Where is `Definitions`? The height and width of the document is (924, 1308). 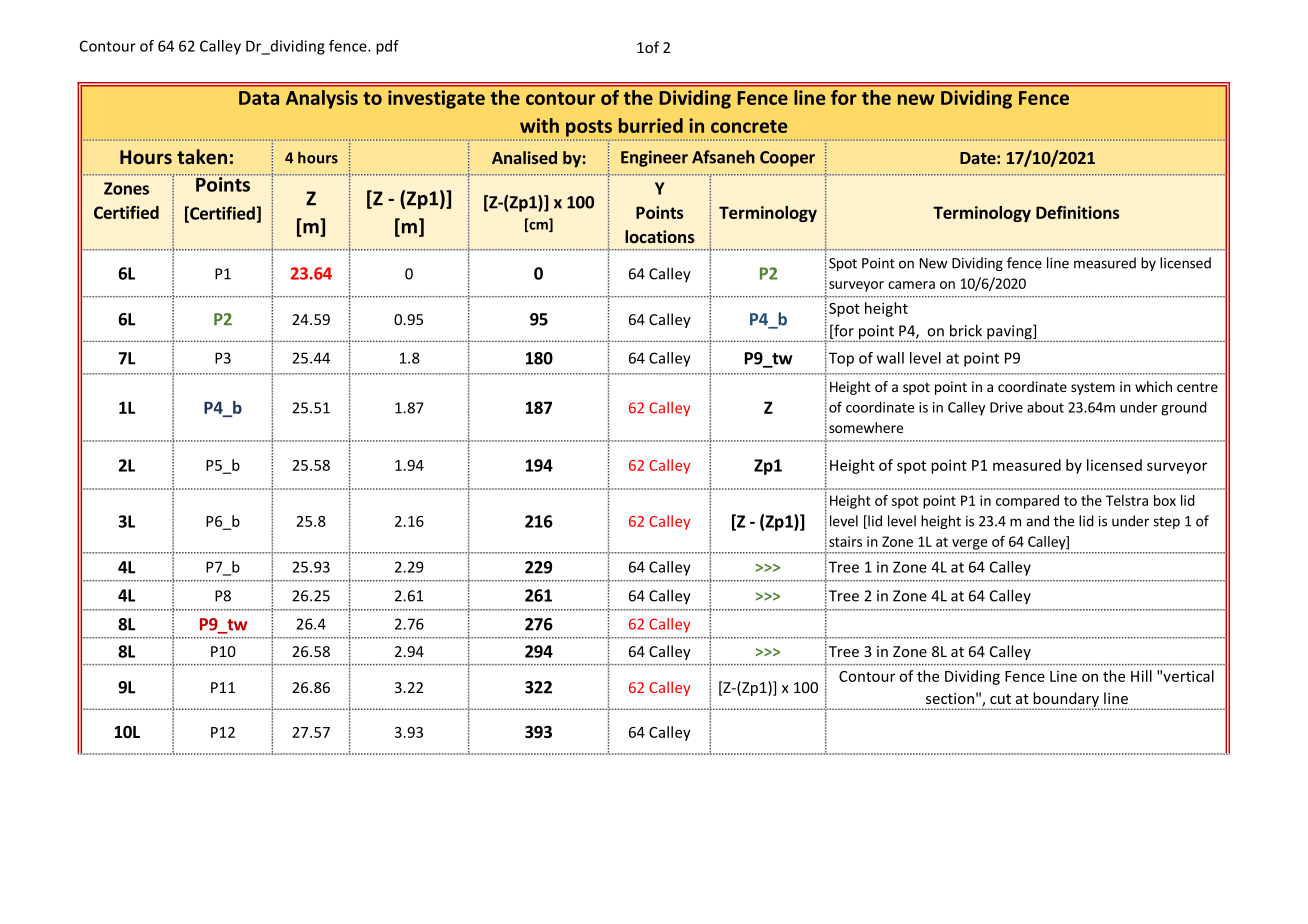 Definitions is located at coordinates (1077, 212).
